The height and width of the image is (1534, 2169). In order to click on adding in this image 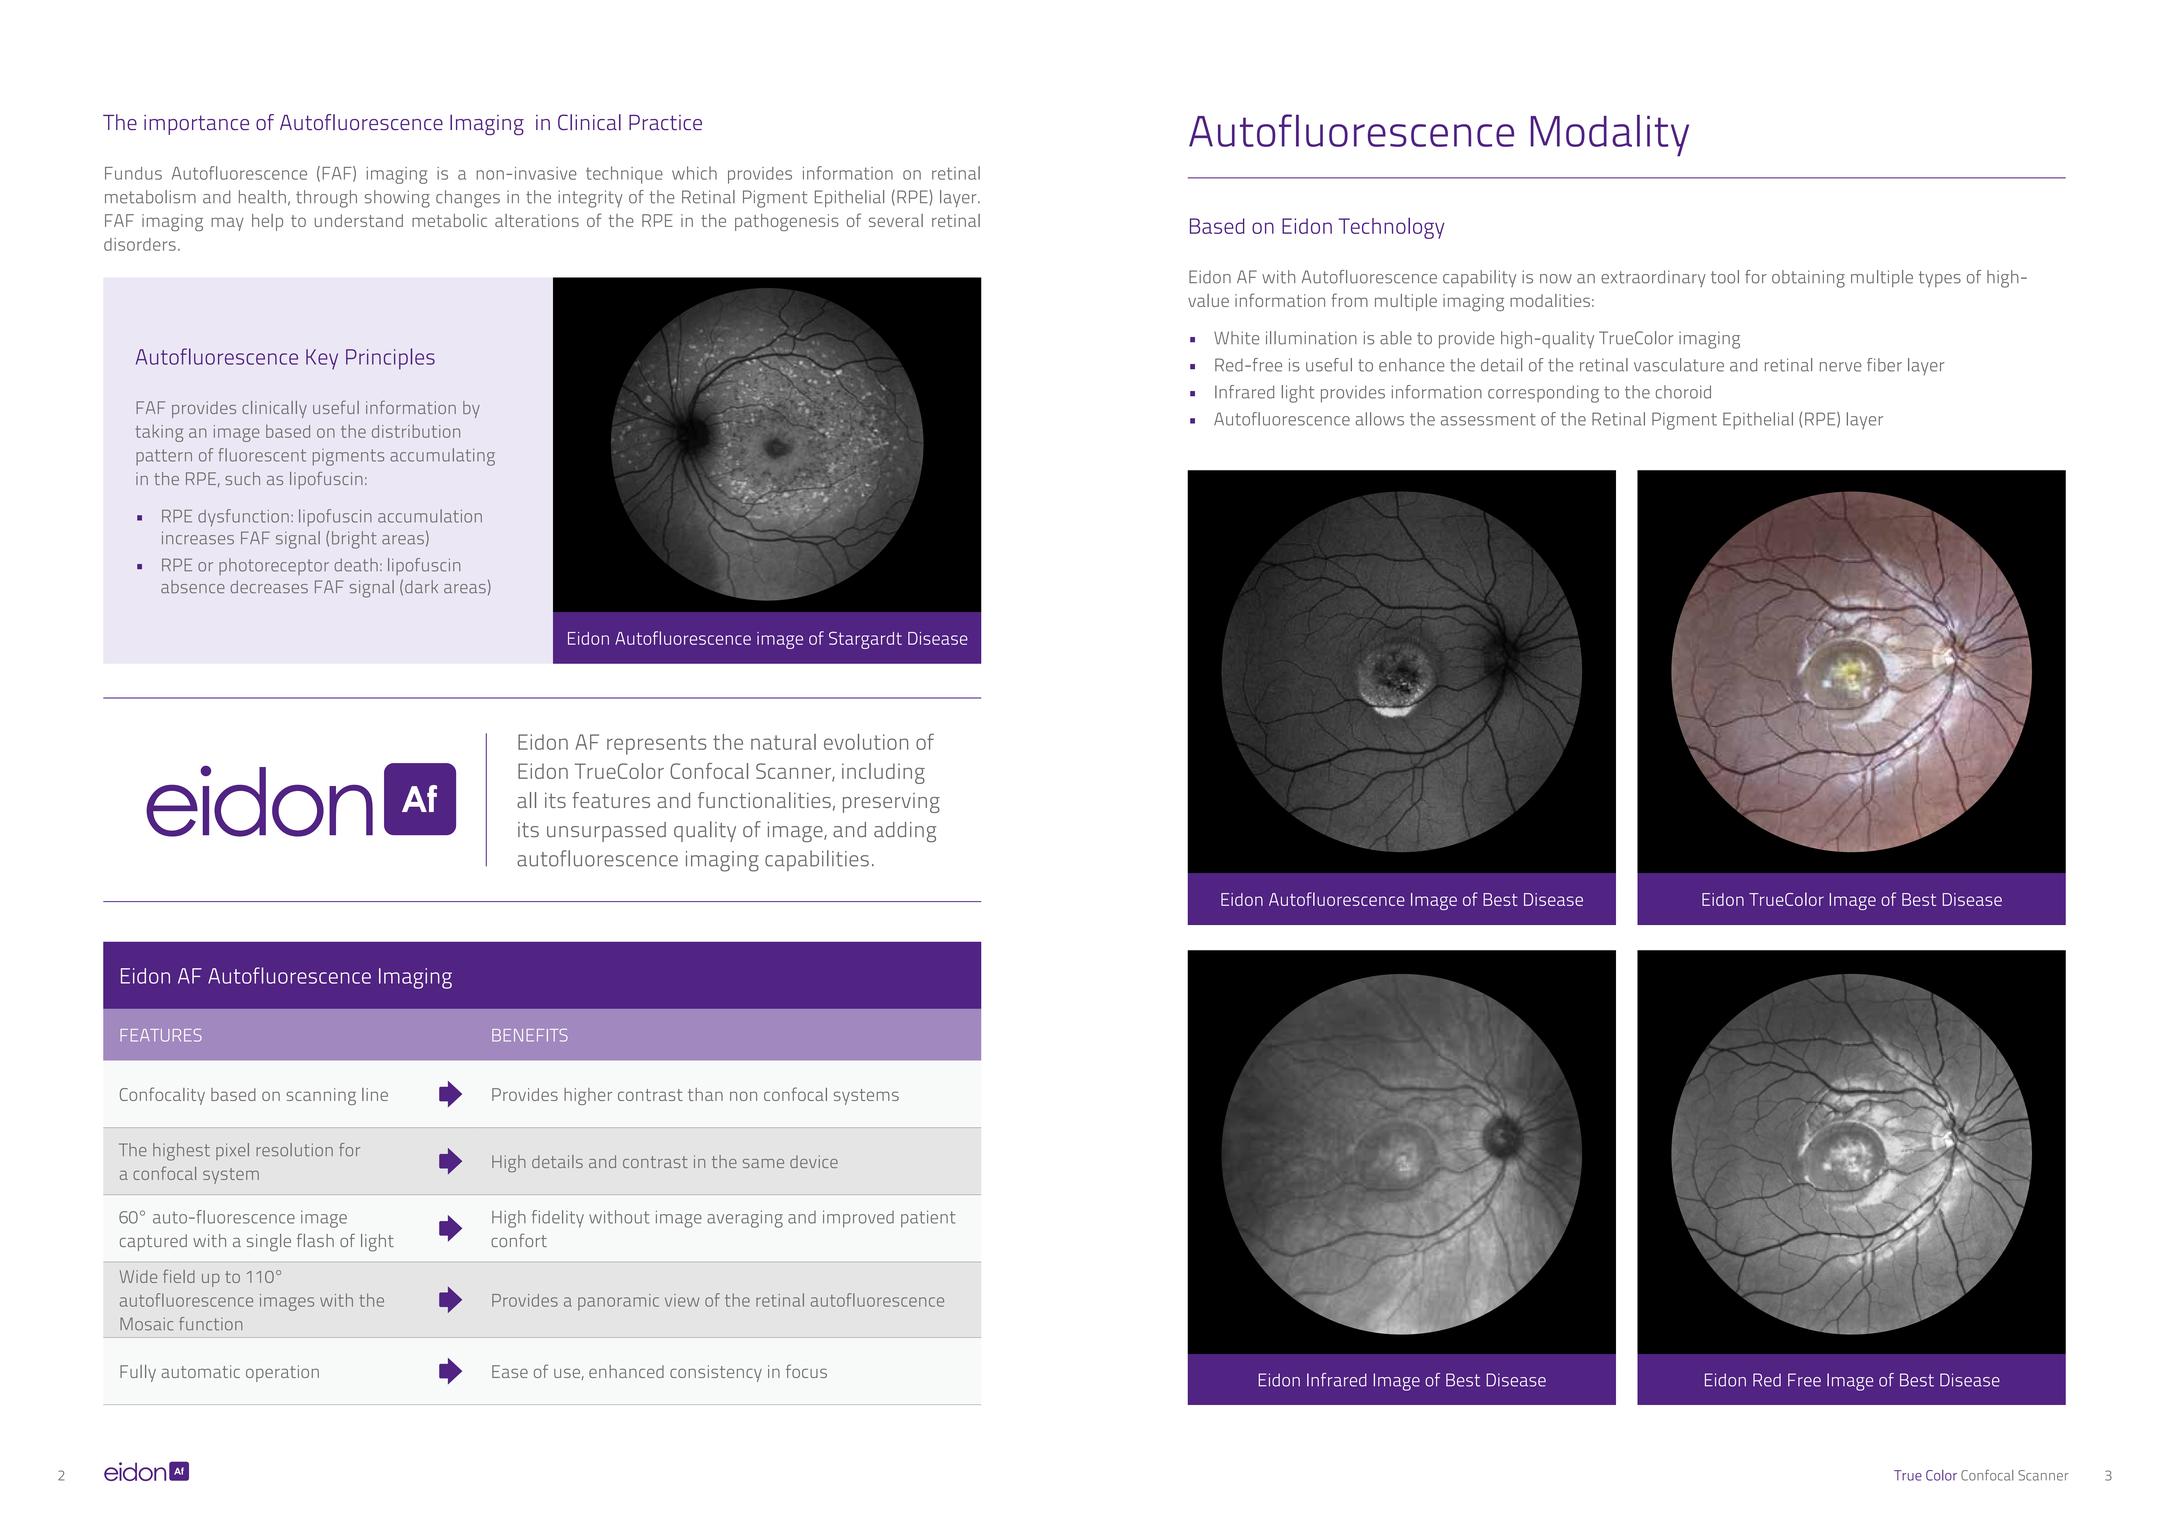, I will do `click(905, 832)`.
